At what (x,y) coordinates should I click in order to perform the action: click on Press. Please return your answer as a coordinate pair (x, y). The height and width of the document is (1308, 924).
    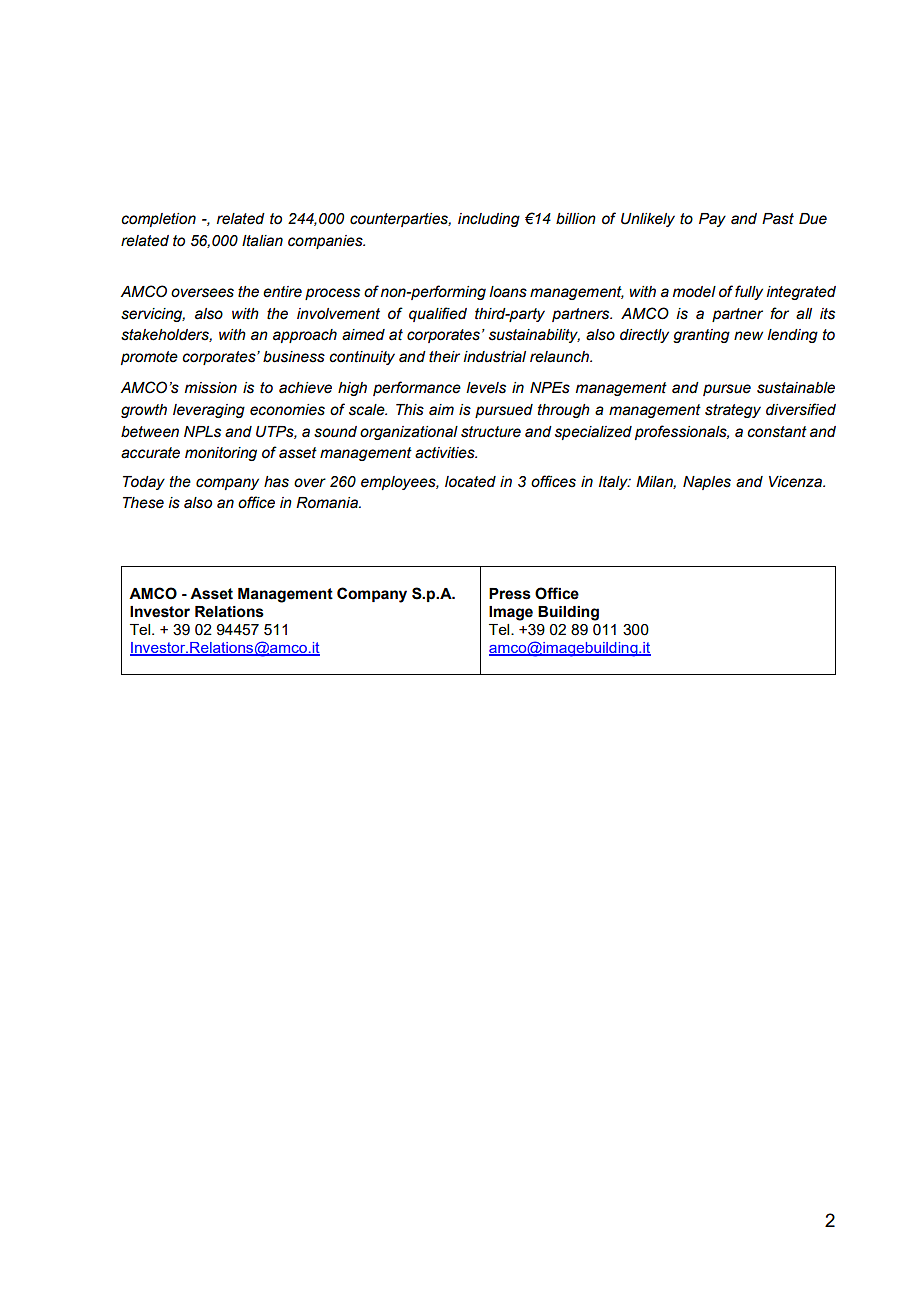
    Looking at the image, I should click on (510, 594).
